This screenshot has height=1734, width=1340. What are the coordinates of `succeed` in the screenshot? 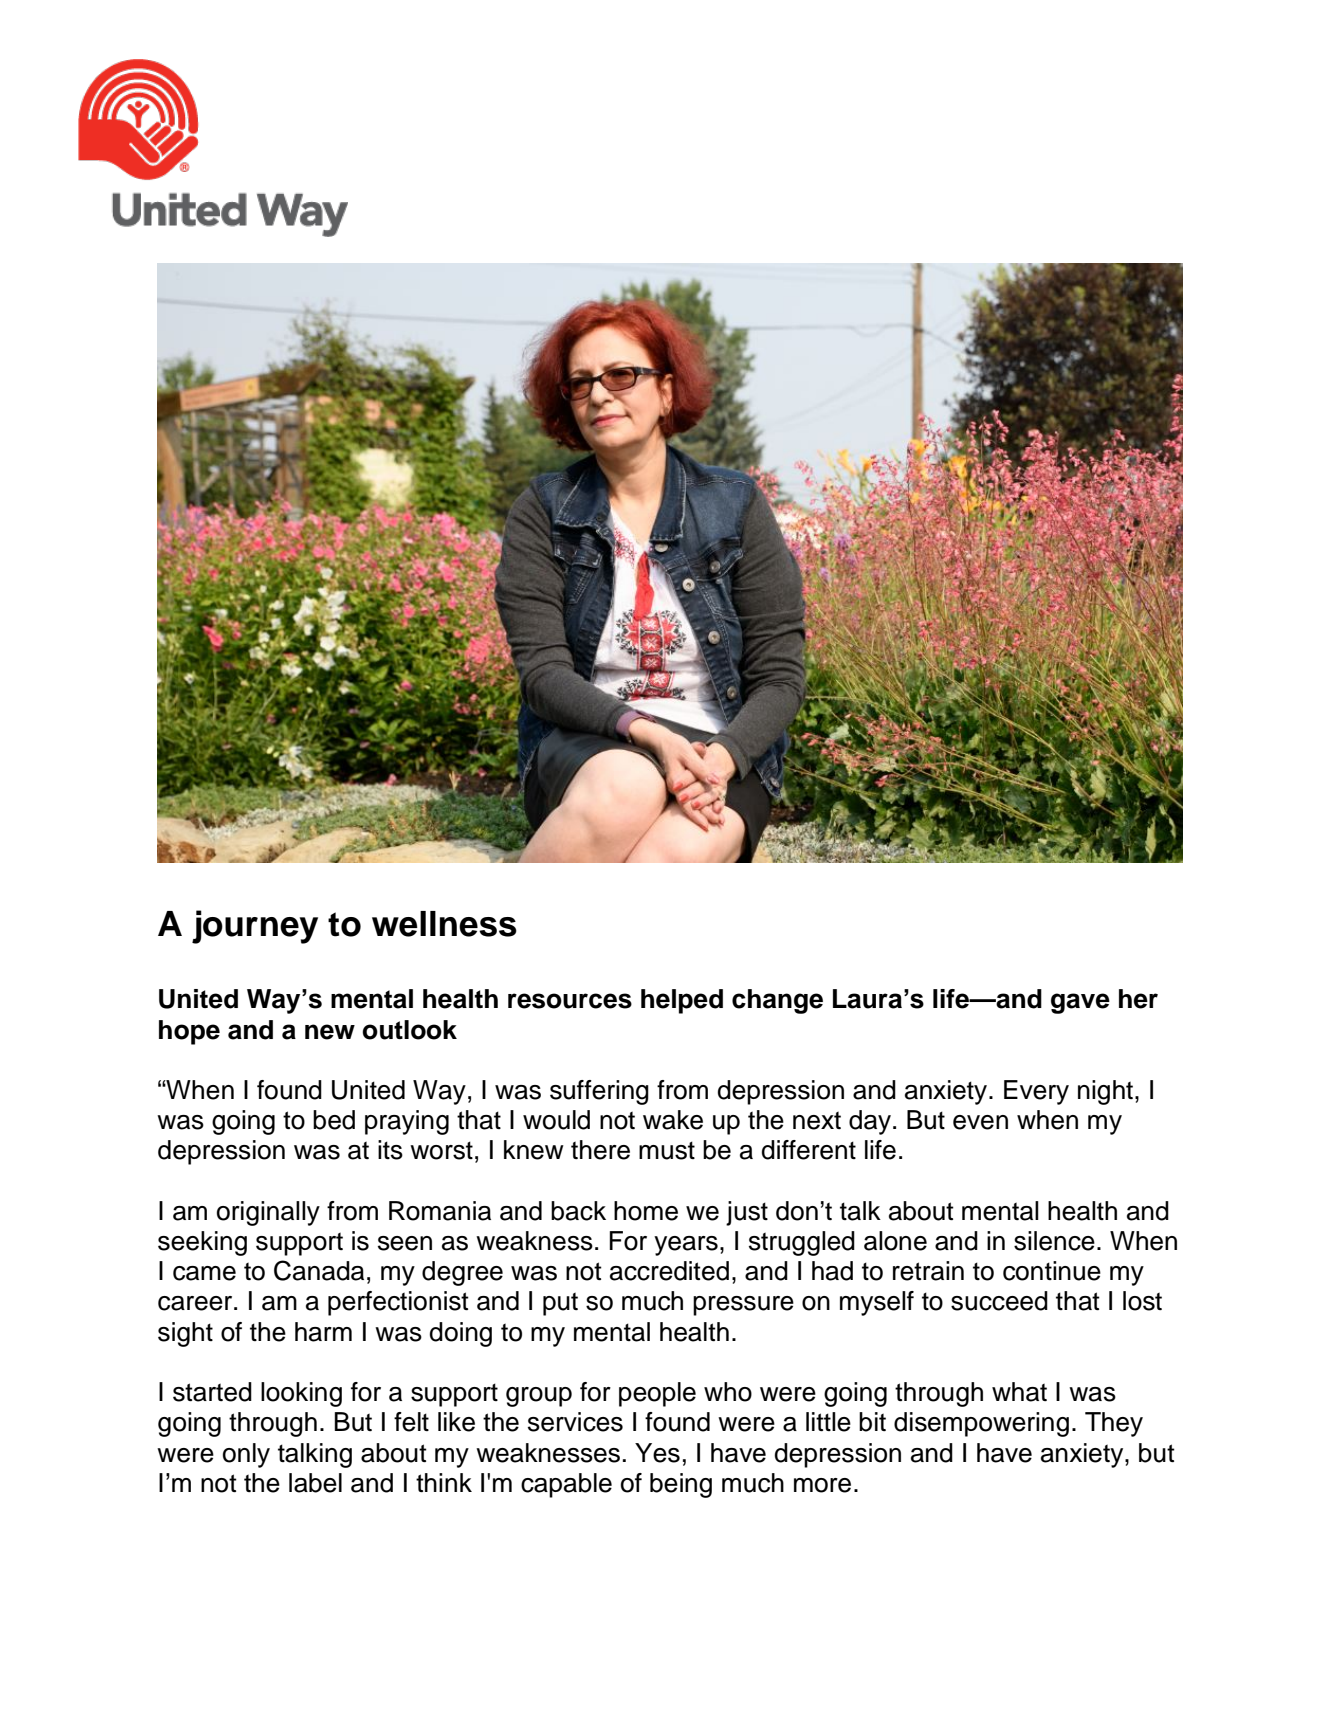 It's located at (999, 1301).
